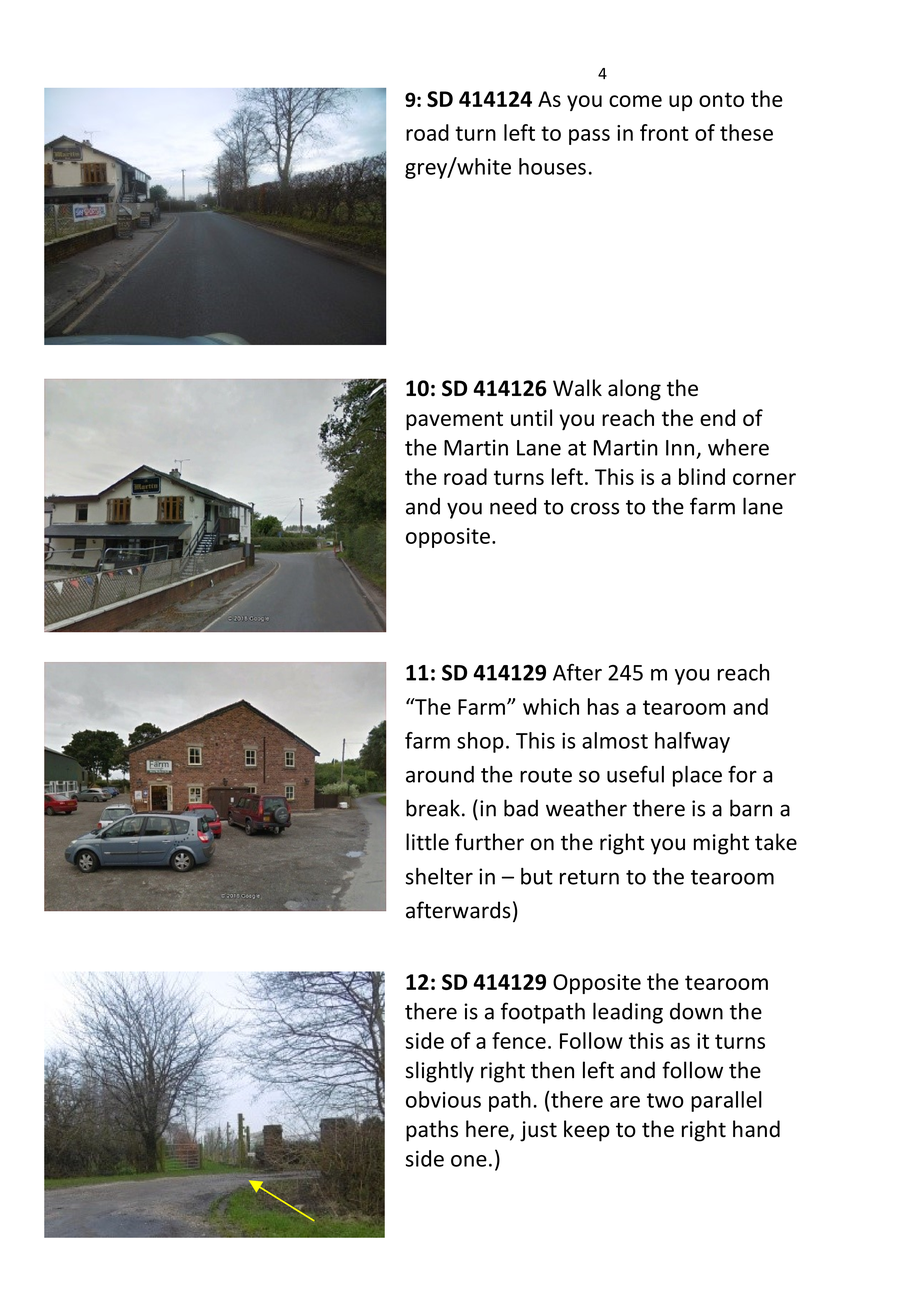 This screenshot has width=924, height=1308. What do you see at coordinates (439, 876) in the screenshot?
I see `shelter` at bounding box center [439, 876].
